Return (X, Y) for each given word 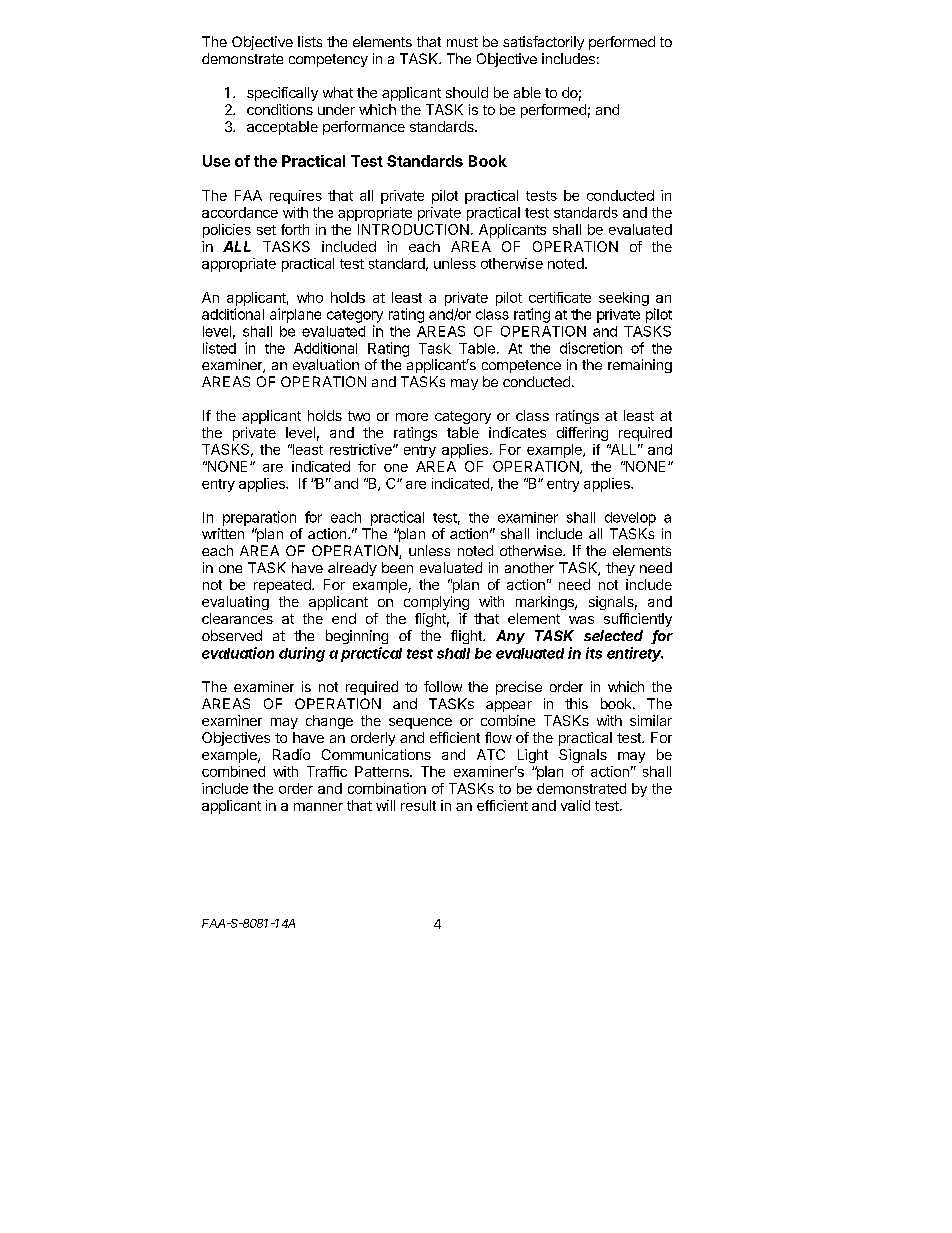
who (310, 297)
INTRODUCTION (413, 229)
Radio (291, 754)
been (397, 567)
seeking (624, 299)
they (620, 569)
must (462, 42)
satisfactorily (543, 43)
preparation (259, 518)
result (418, 805)
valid (575, 805)
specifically (282, 94)
